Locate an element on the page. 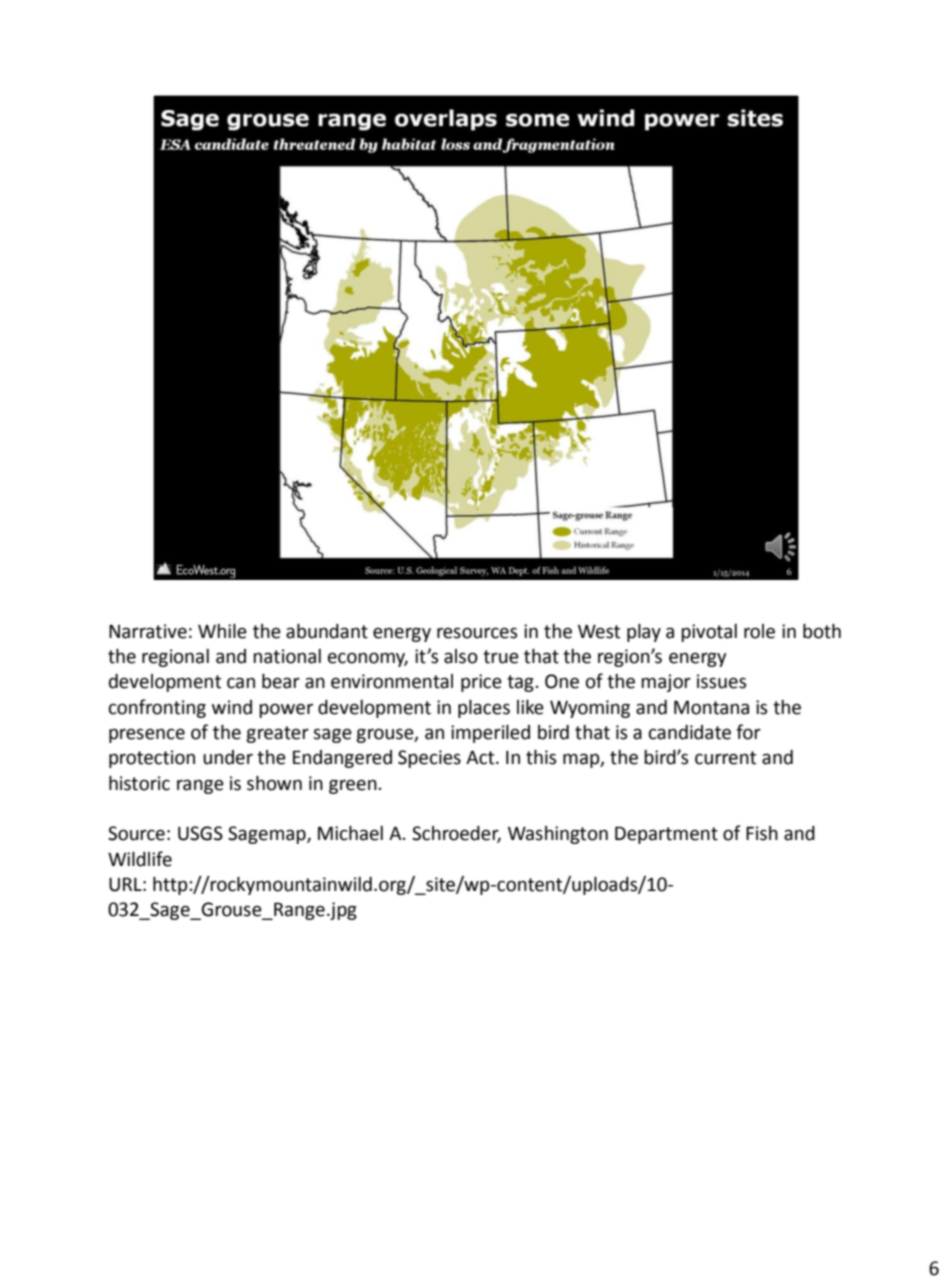  also is located at coordinates (461, 656).
